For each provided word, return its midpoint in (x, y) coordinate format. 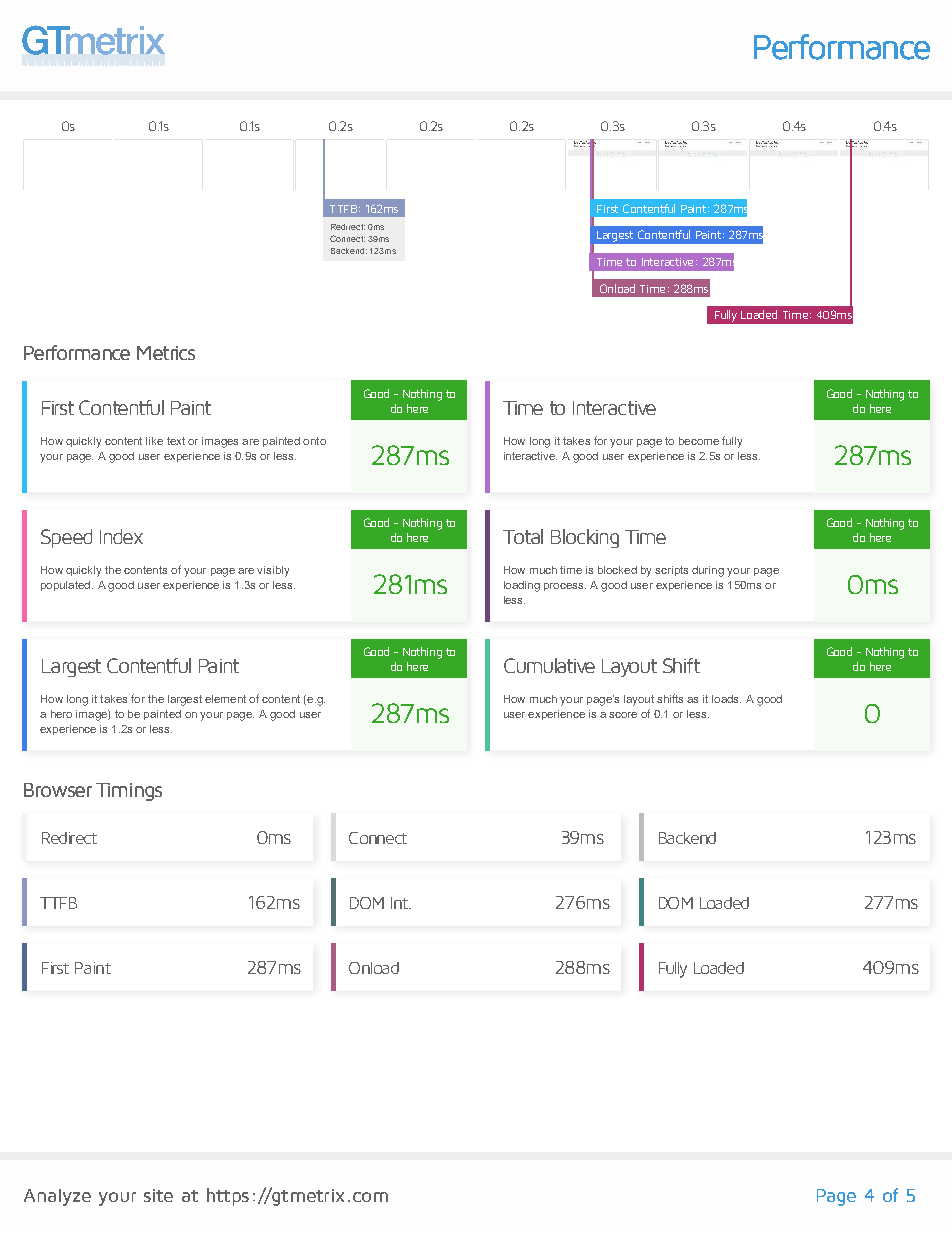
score (623, 715)
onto (314, 441)
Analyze (57, 1197)
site (158, 1195)
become (699, 441)
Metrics (166, 353)
